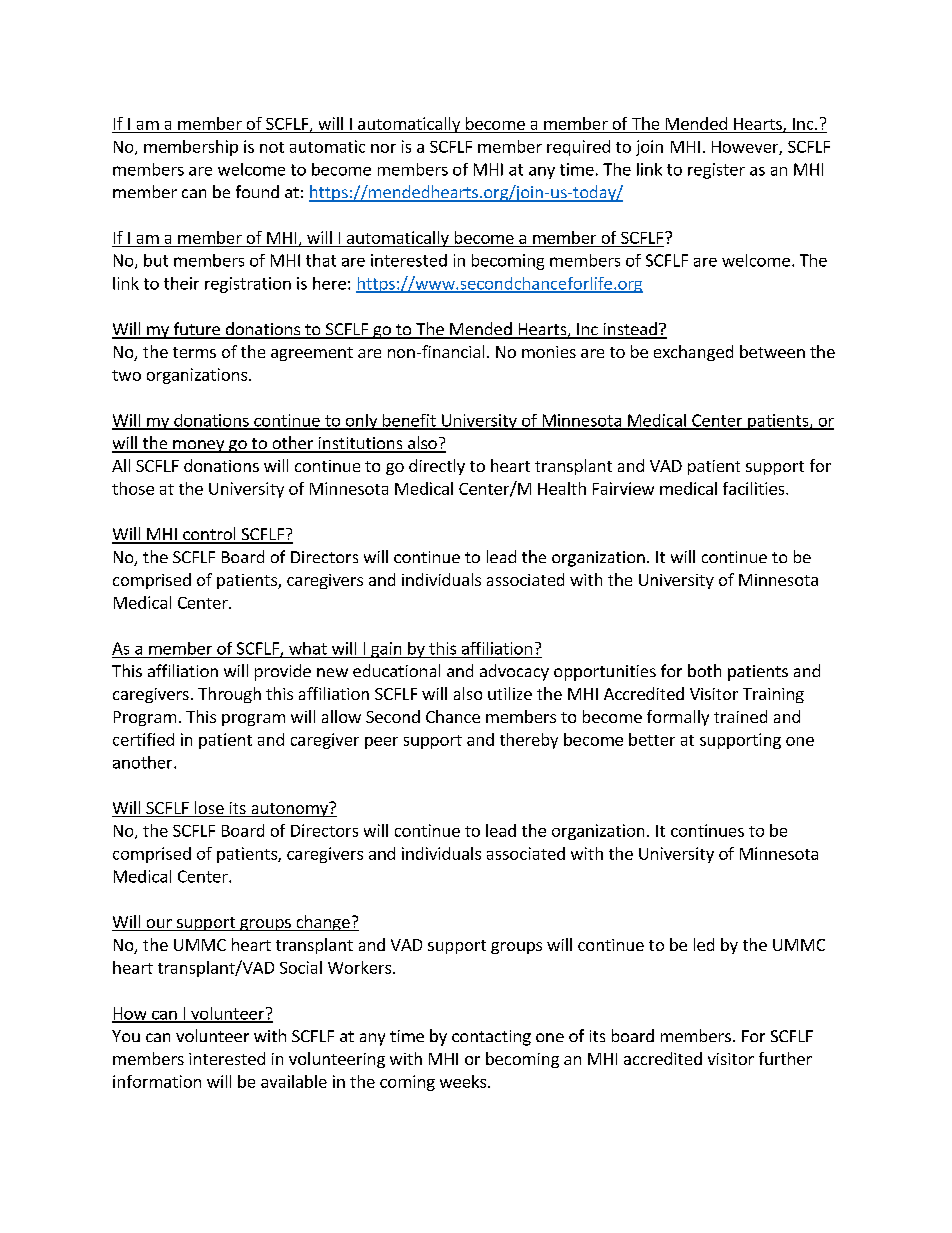 This image has width=952, height=1233. Describe the element at coordinates (209, 809) in the image. I see `lose` at that location.
